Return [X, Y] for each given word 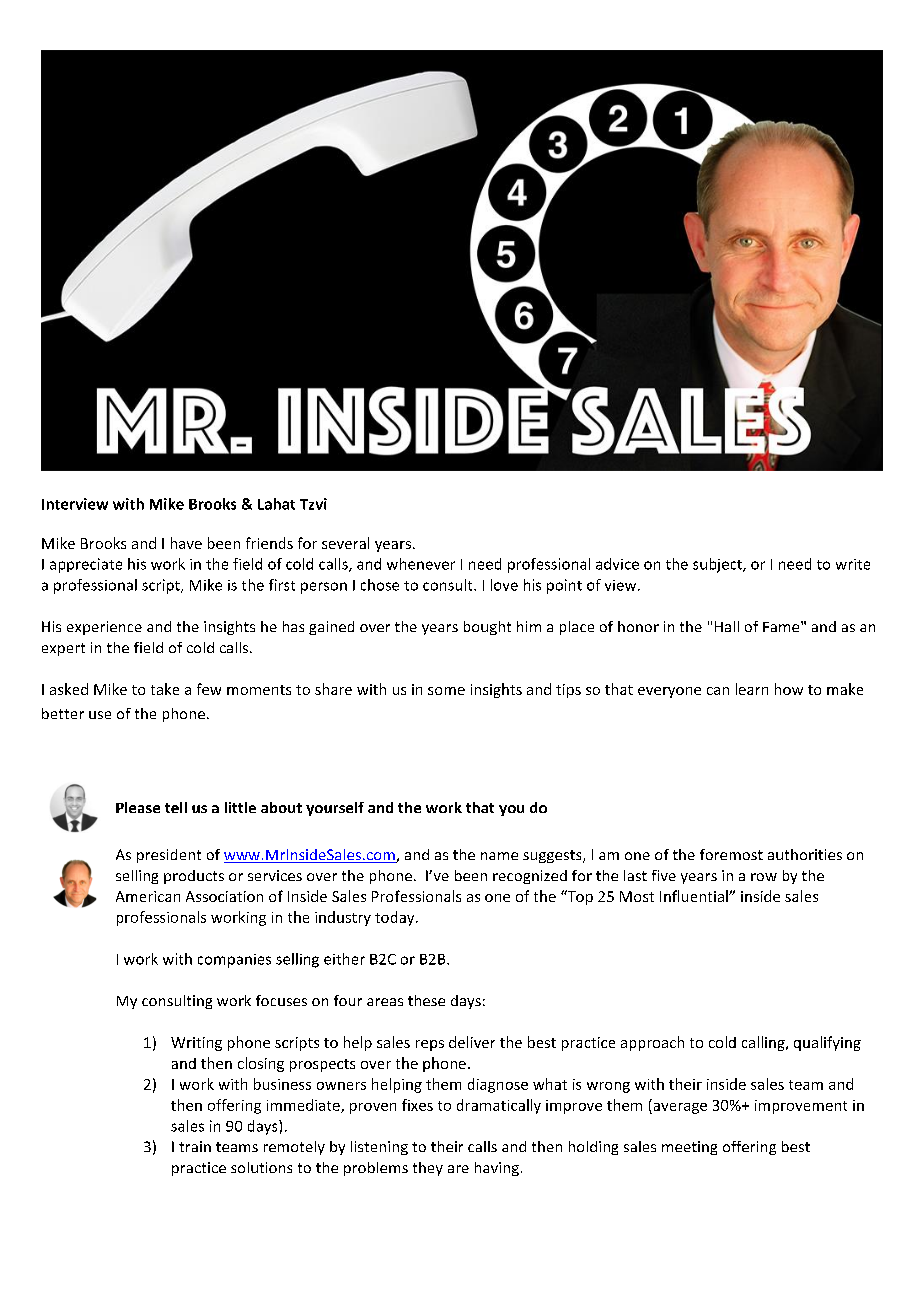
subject [718, 565]
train [195, 1146]
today [396, 918]
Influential [695, 896]
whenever [421, 564]
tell [176, 807]
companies [234, 961]
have [186, 543]
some [446, 691]
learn [752, 689]
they [428, 1169]
